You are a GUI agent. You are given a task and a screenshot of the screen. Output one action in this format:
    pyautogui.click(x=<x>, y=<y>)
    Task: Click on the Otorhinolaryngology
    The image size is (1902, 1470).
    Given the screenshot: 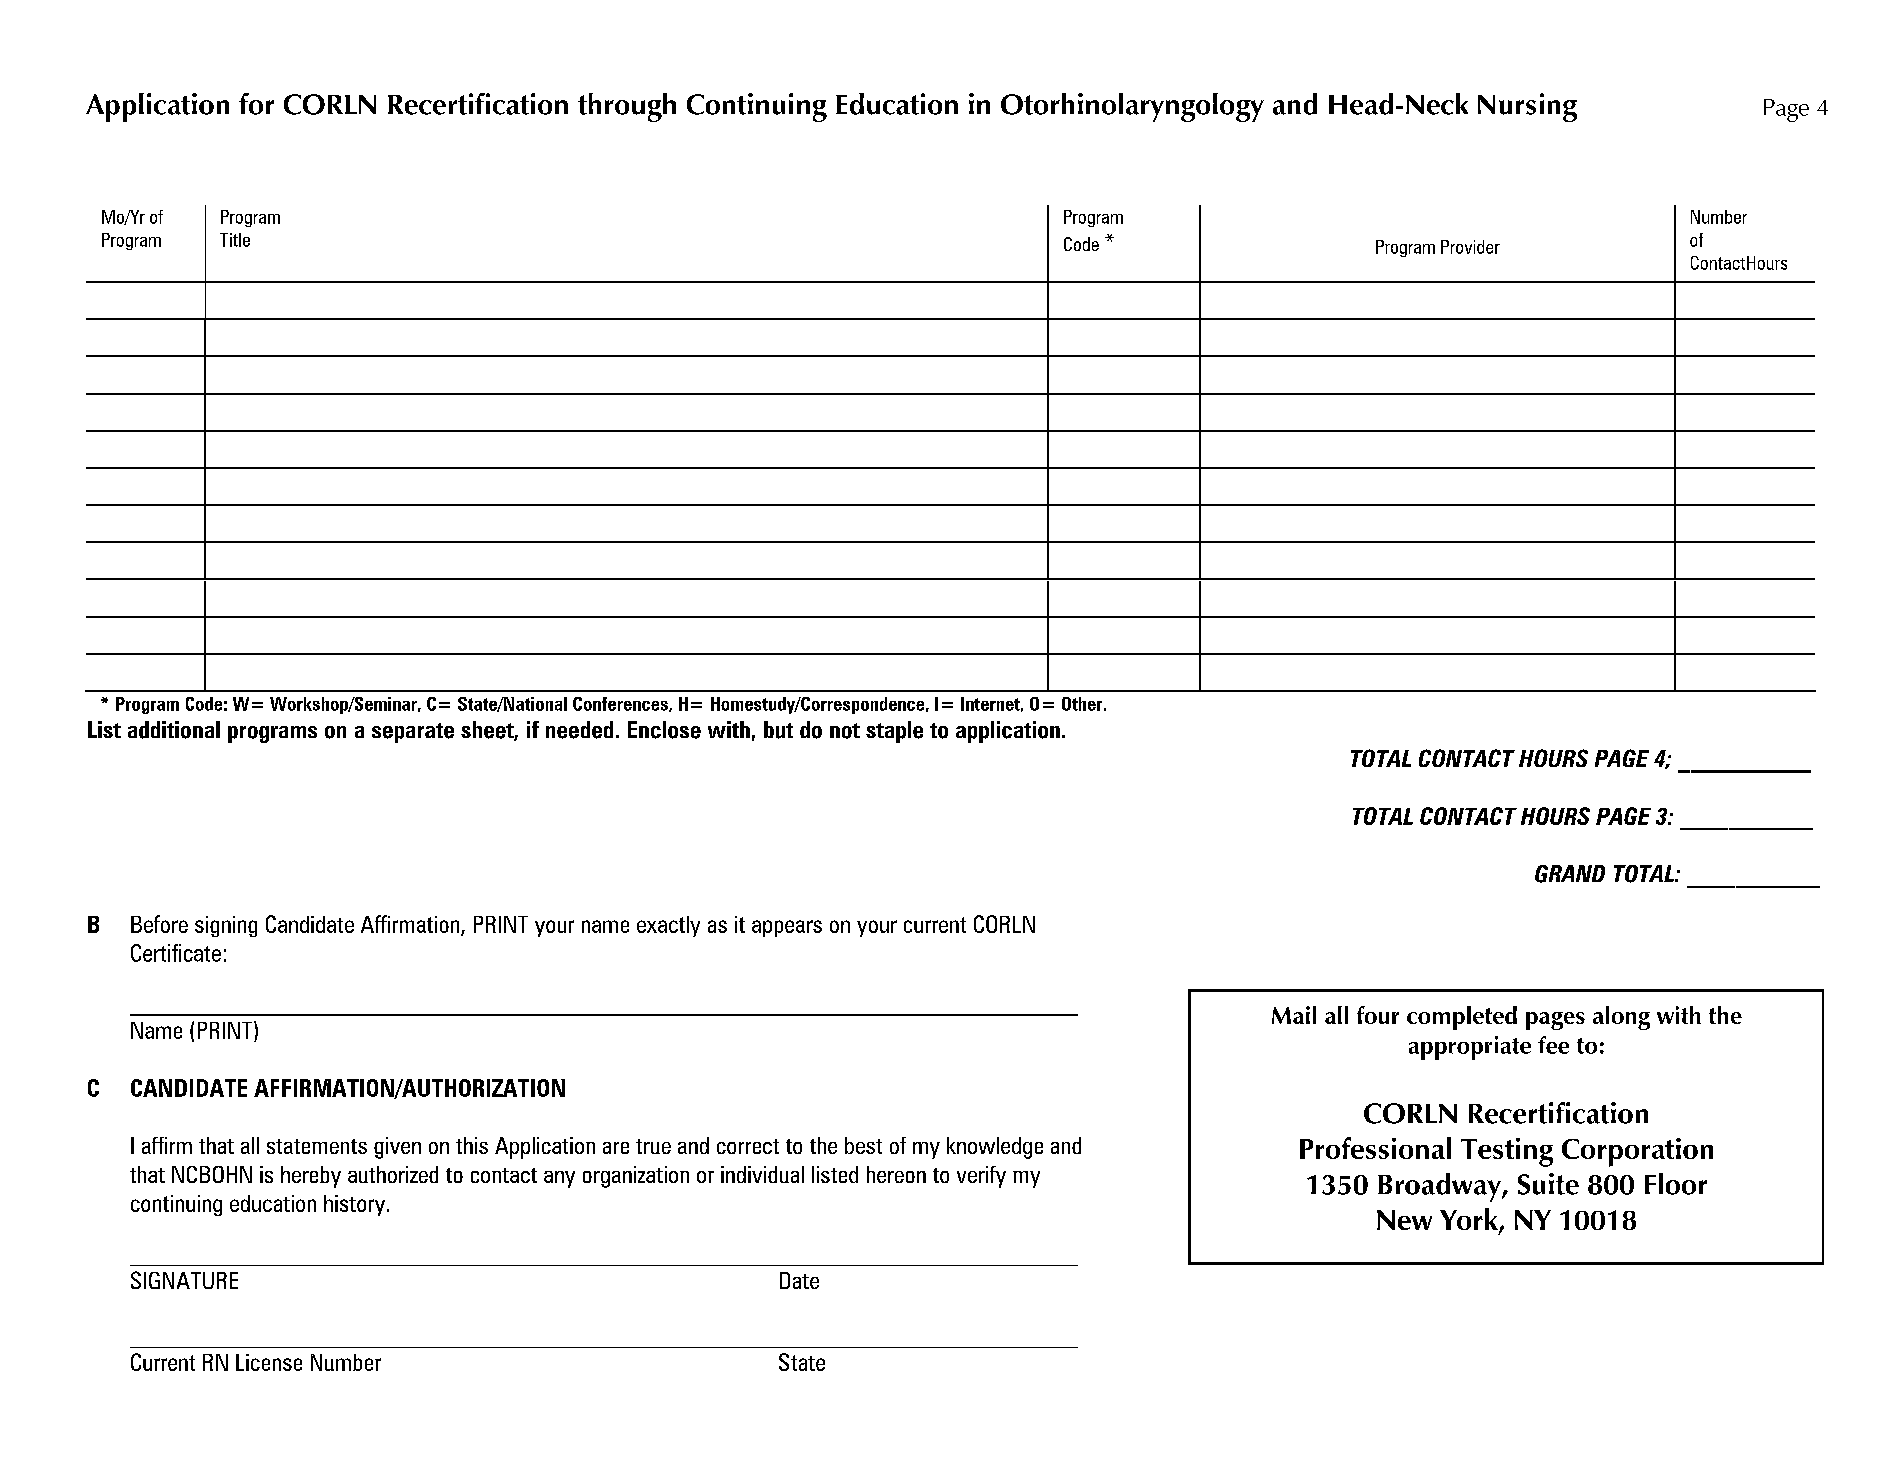 What is the action you would take?
    pyautogui.click(x=1132, y=107)
